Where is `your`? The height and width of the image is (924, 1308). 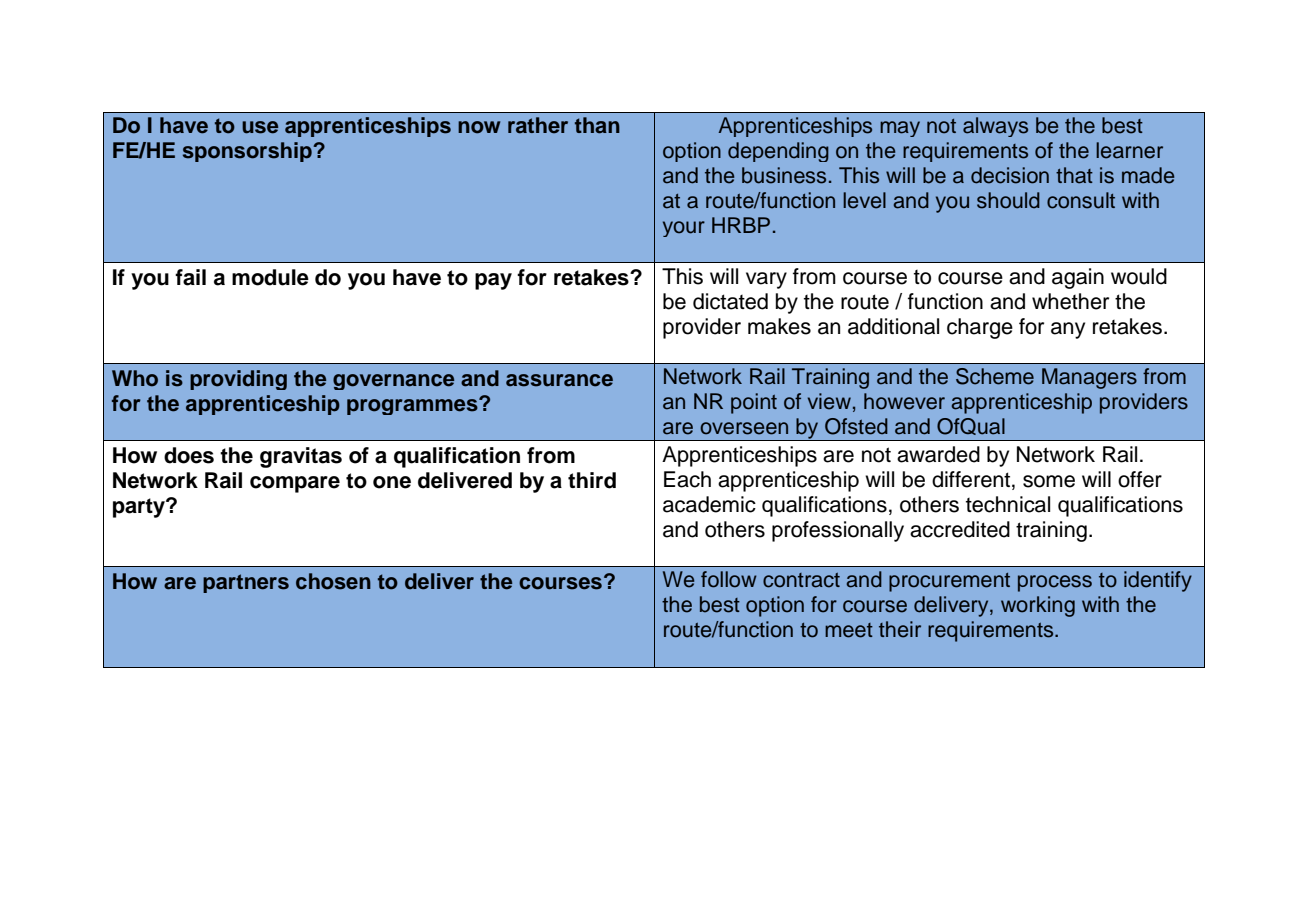
your is located at coordinates (684, 229).
